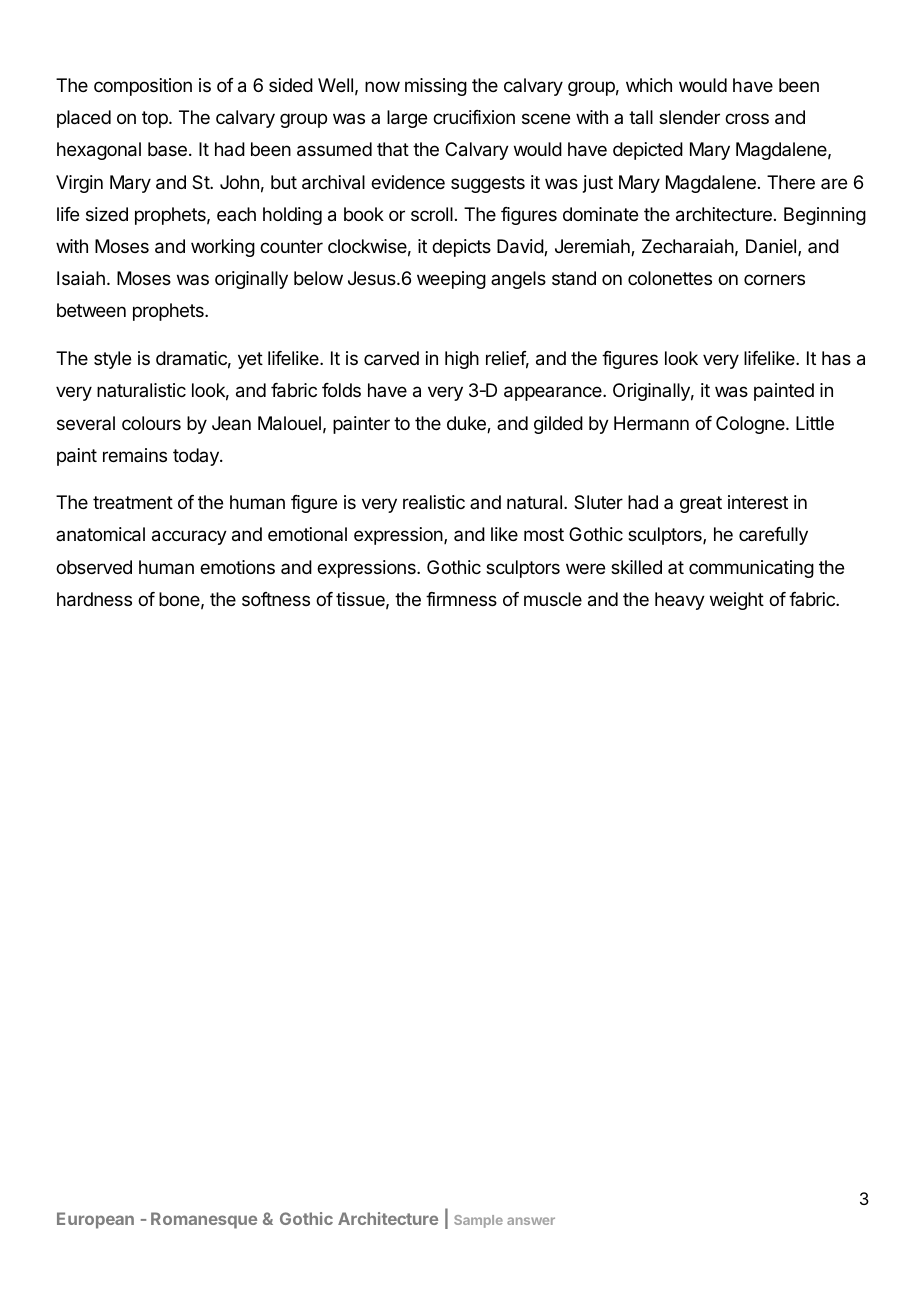  I want to click on top, so click(156, 119).
